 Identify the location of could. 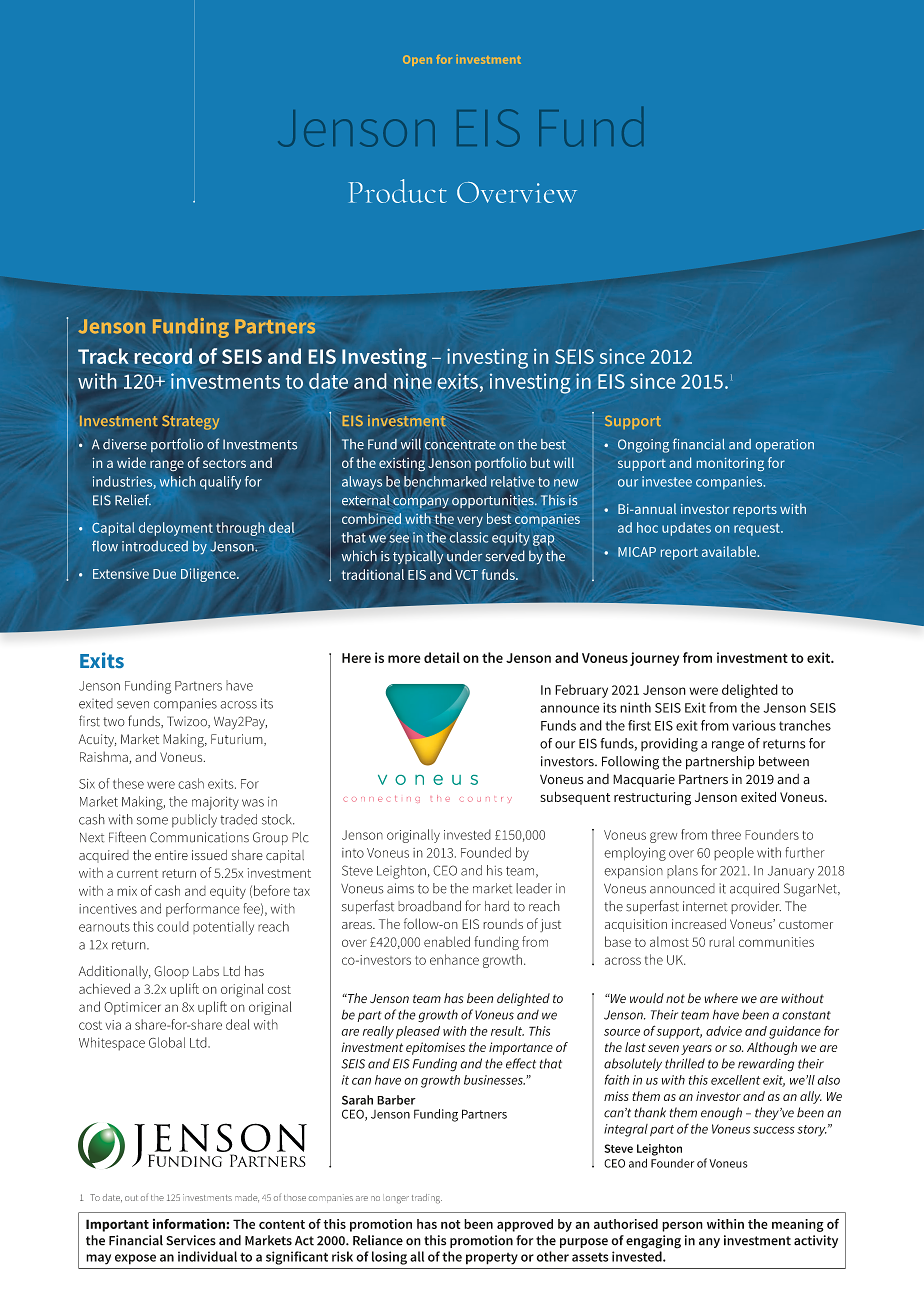
(173, 926).
